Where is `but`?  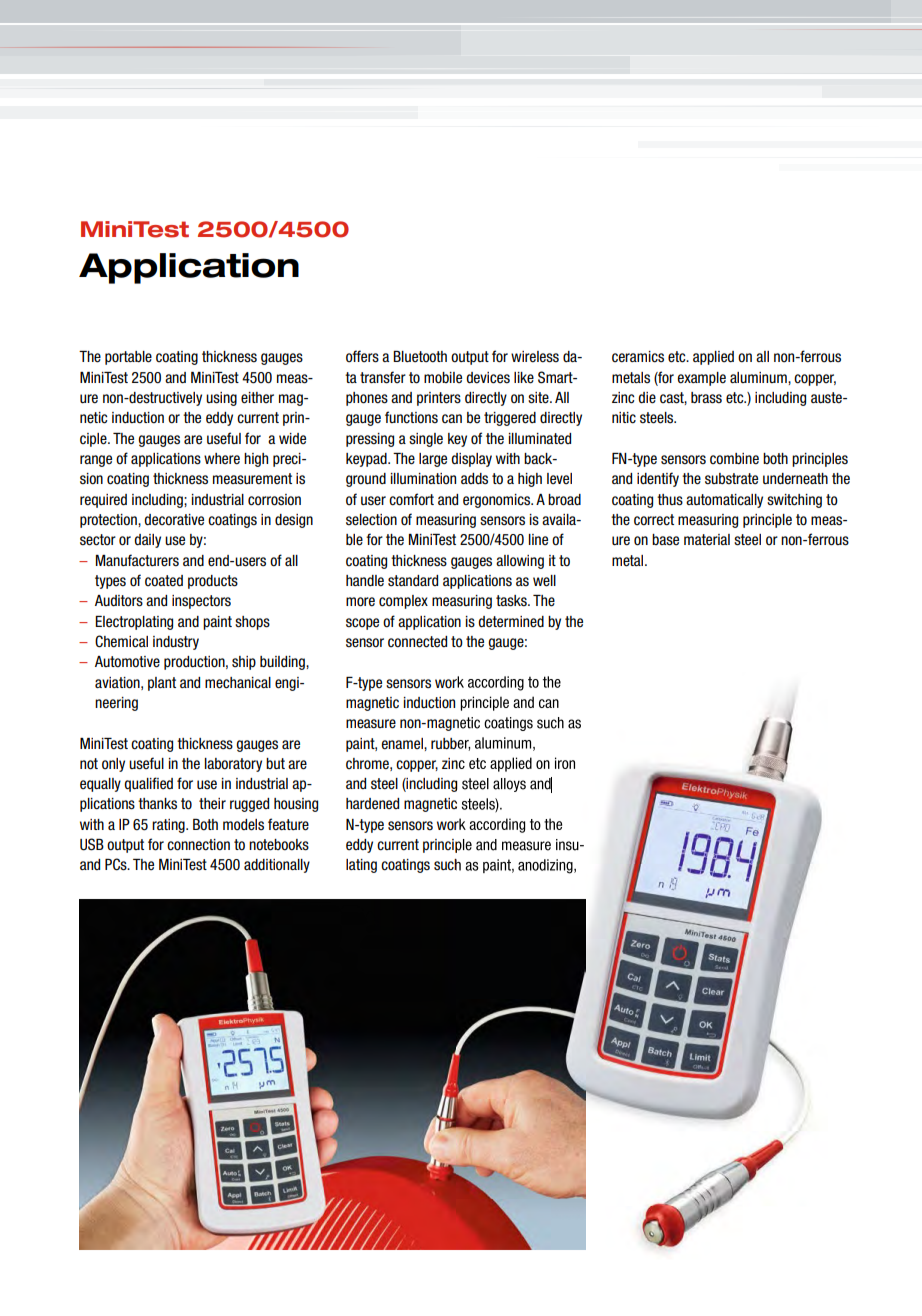
but is located at coordinates (275, 763).
